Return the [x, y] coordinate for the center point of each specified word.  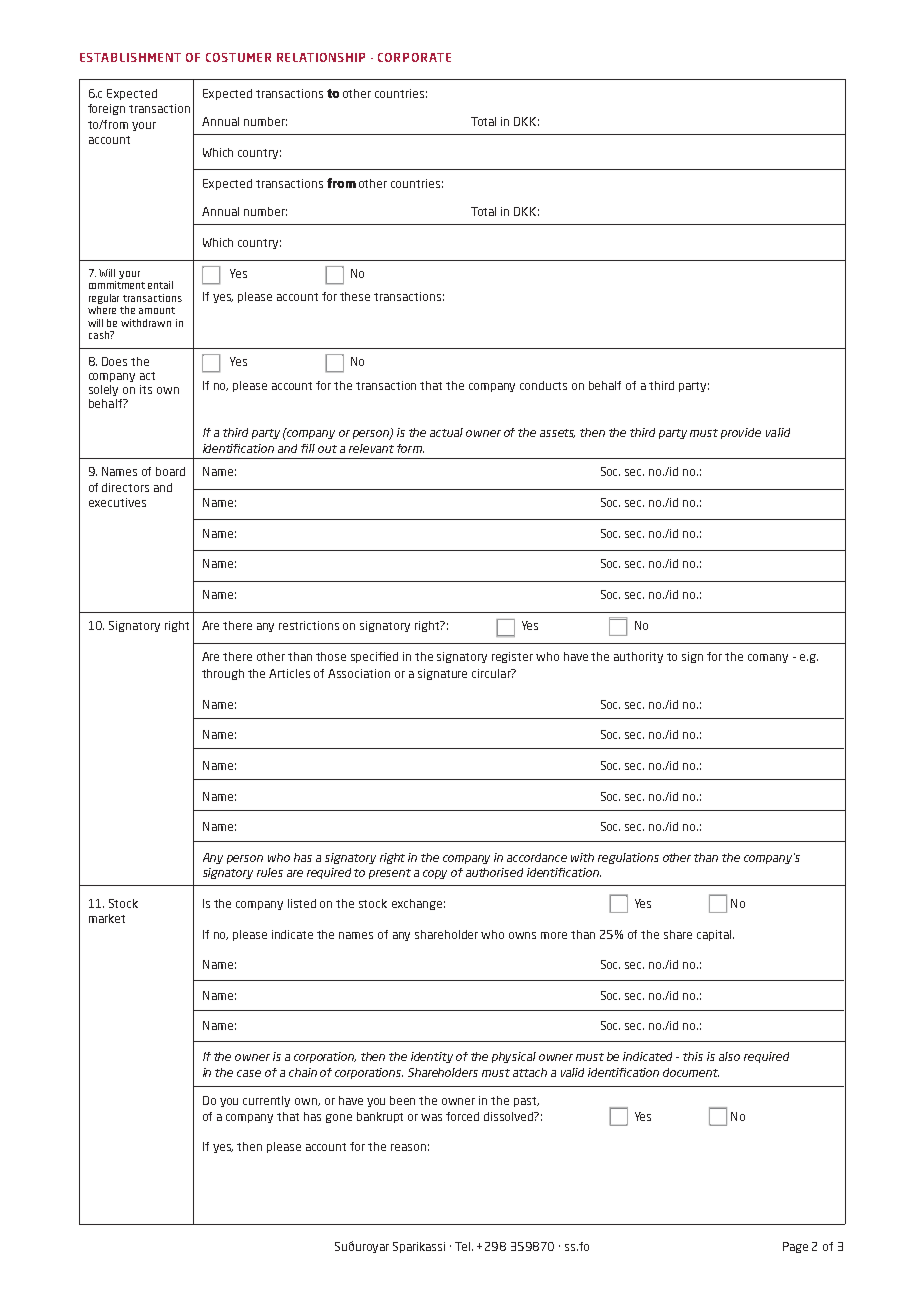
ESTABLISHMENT [130, 57]
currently [266, 1101]
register [512, 657]
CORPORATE [414, 57]
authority [638, 657]
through [223, 674]
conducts [543, 385]
